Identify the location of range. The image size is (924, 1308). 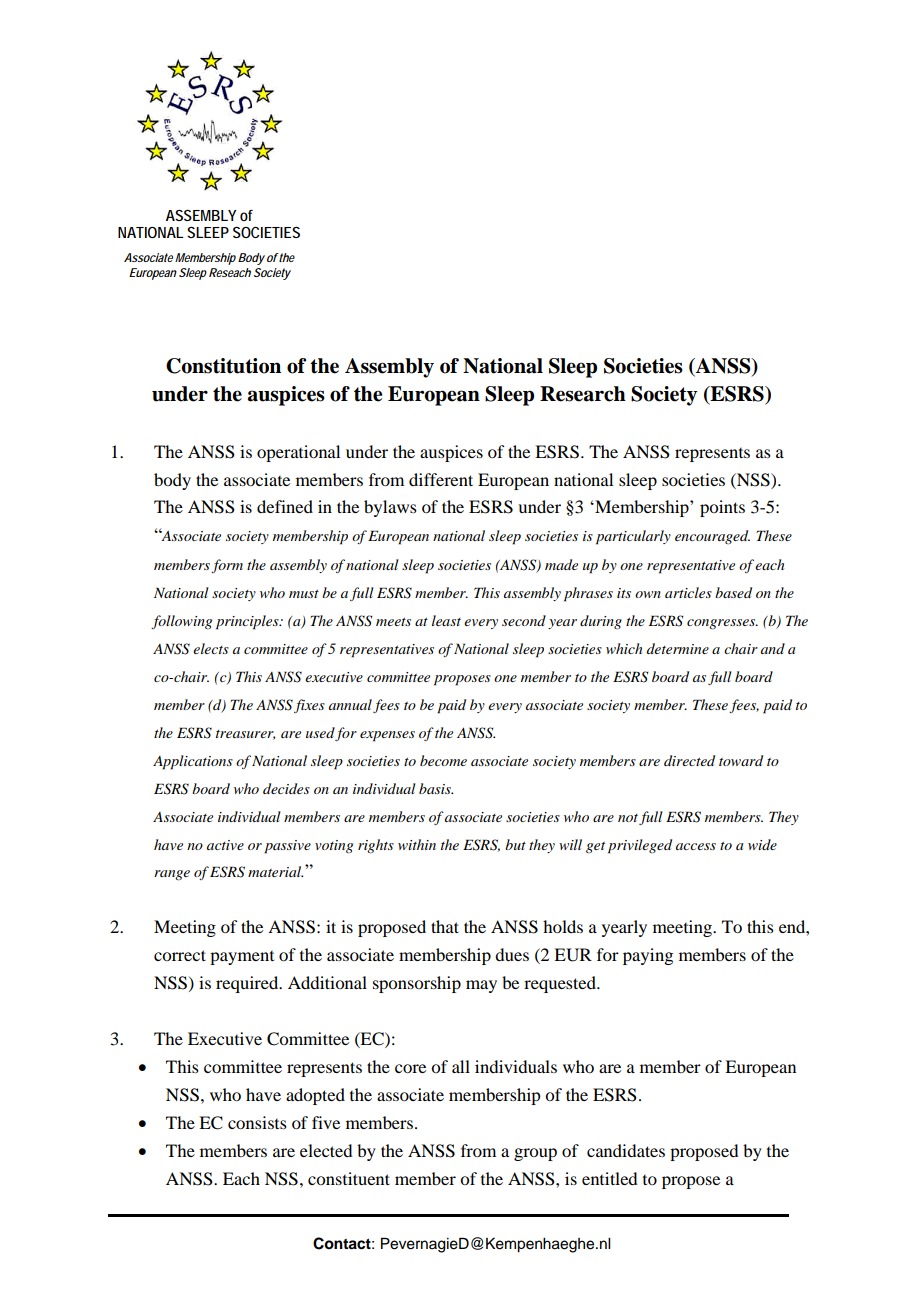
(172, 875).
